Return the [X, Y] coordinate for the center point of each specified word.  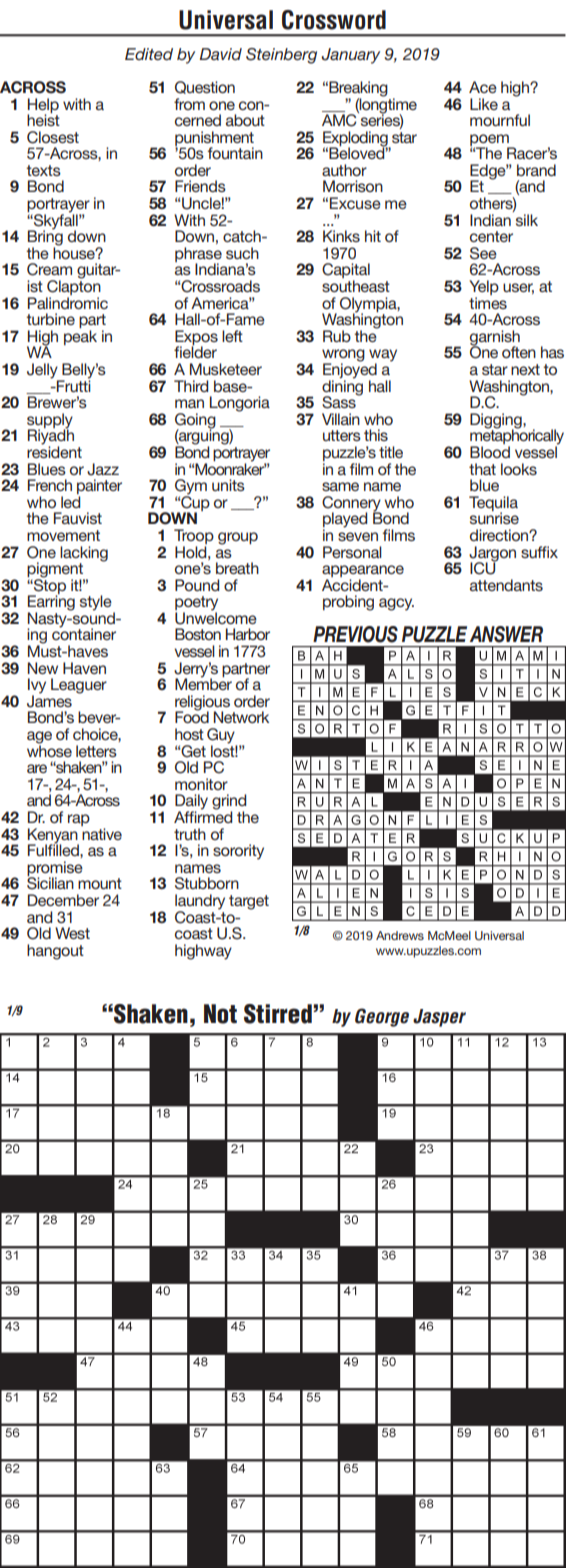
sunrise [494, 517]
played [345, 521]
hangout [55, 952]
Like [484, 104]
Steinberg [281, 56]
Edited [149, 54]
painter [99, 488]
